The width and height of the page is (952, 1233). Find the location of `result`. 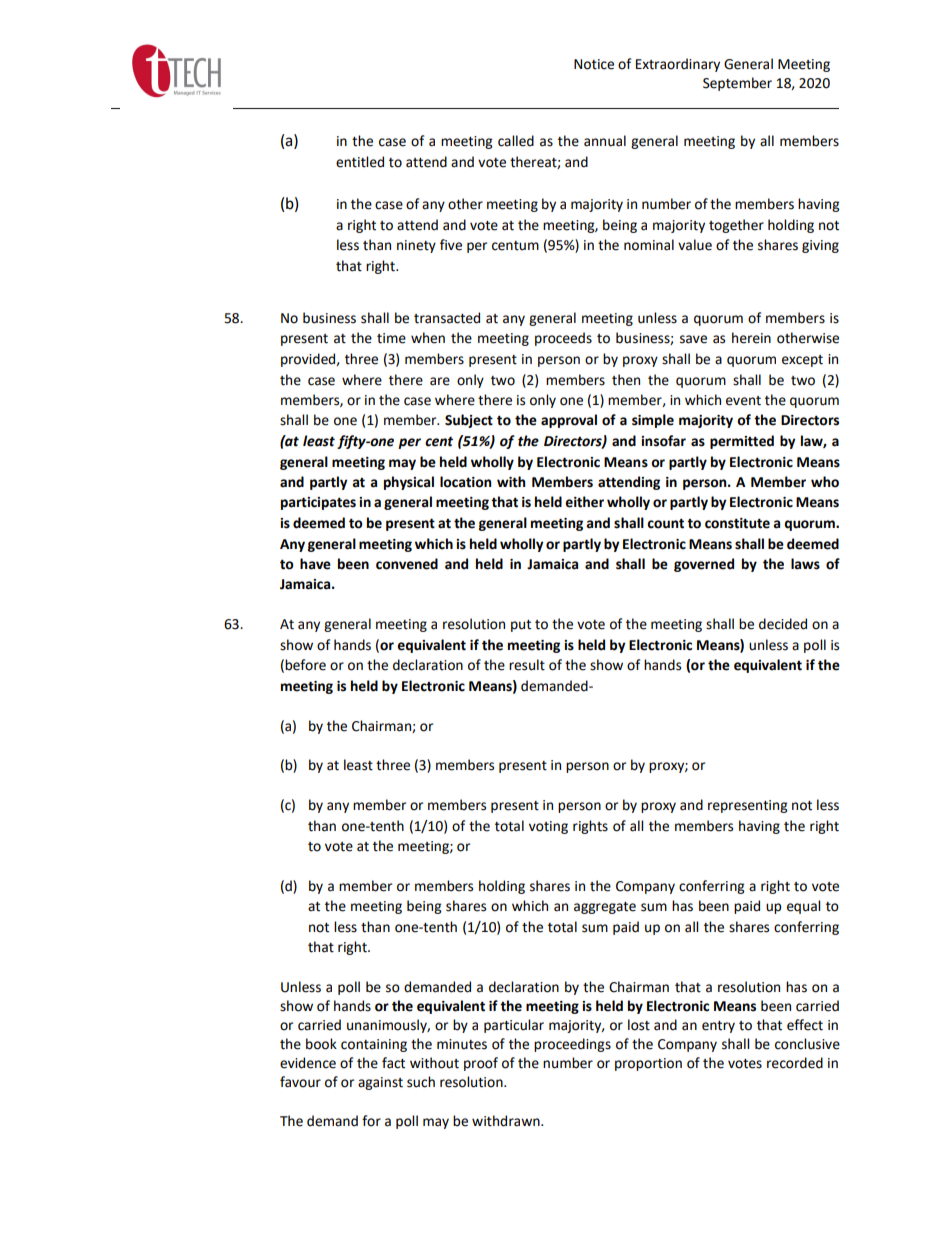

result is located at coordinates (527, 665).
